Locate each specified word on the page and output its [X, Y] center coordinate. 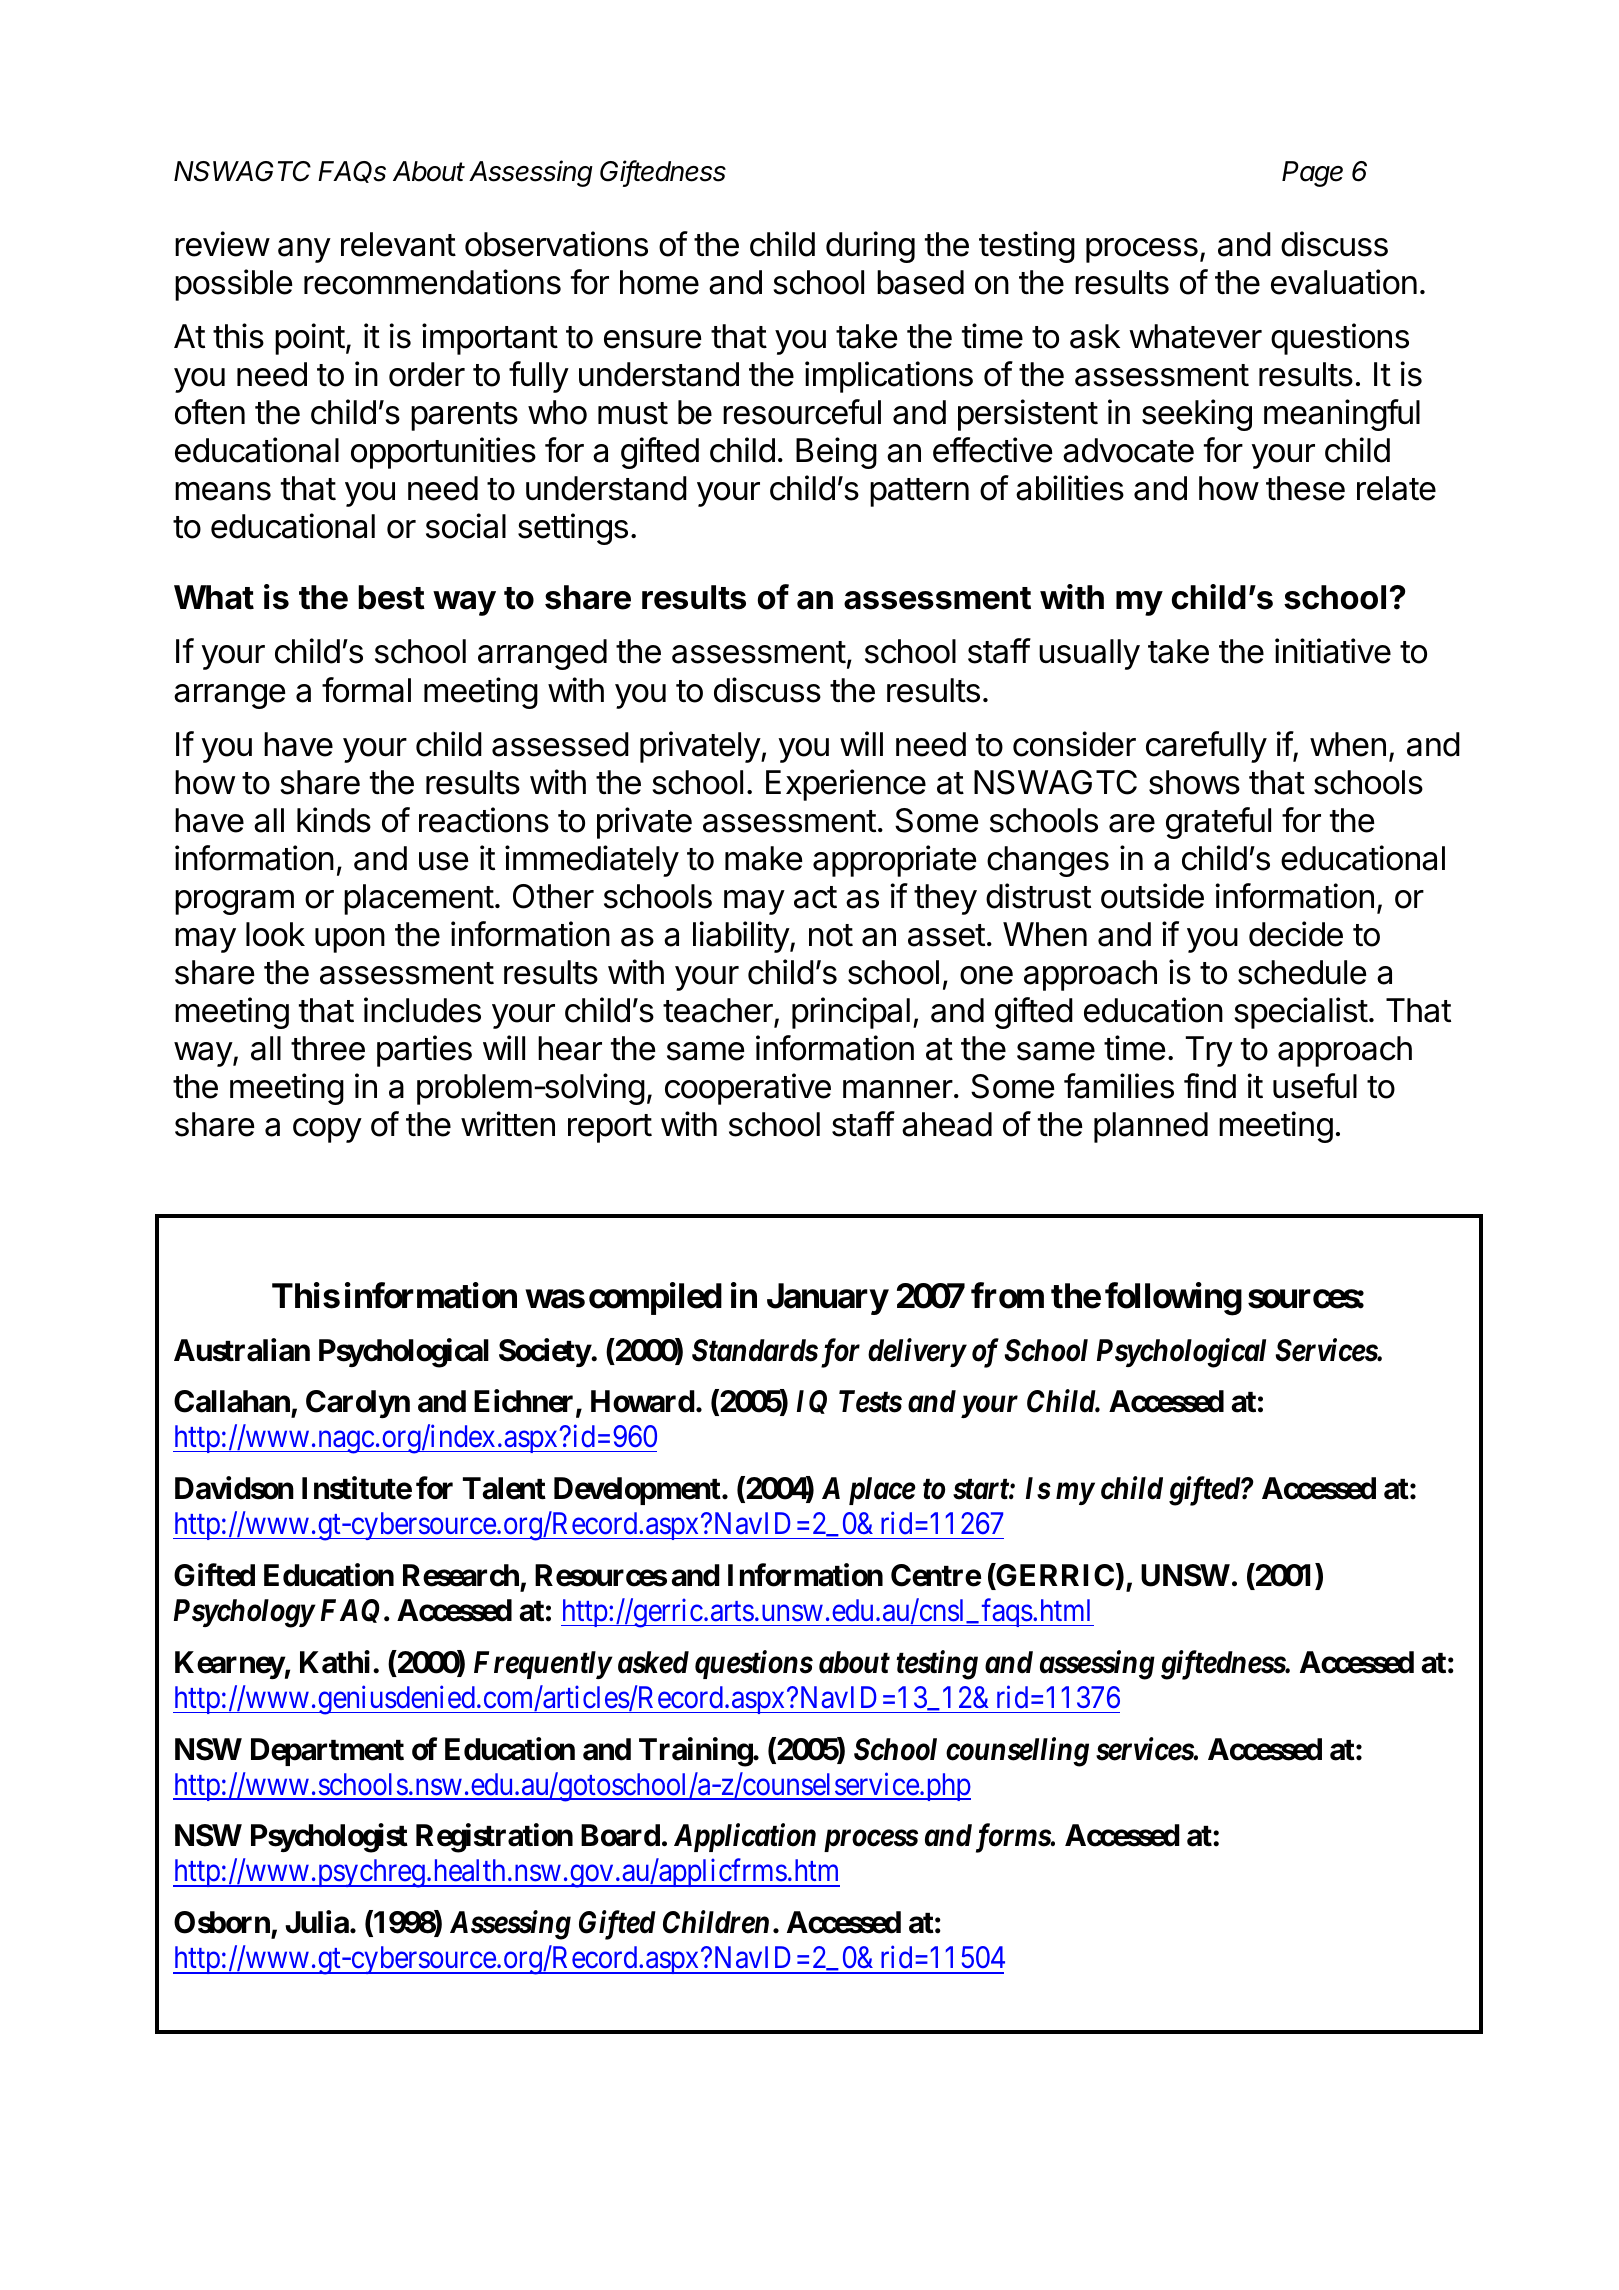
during [870, 247]
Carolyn [358, 1404]
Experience [846, 785]
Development [638, 1491]
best [391, 597]
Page [1312, 174]
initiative [1333, 651]
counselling [1017, 1752]
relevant [398, 244]
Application [745, 1838]
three [328, 1048]
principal [851, 1013]
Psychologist [329, 1838]
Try [1209, 1051]
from [1007, 1296]
